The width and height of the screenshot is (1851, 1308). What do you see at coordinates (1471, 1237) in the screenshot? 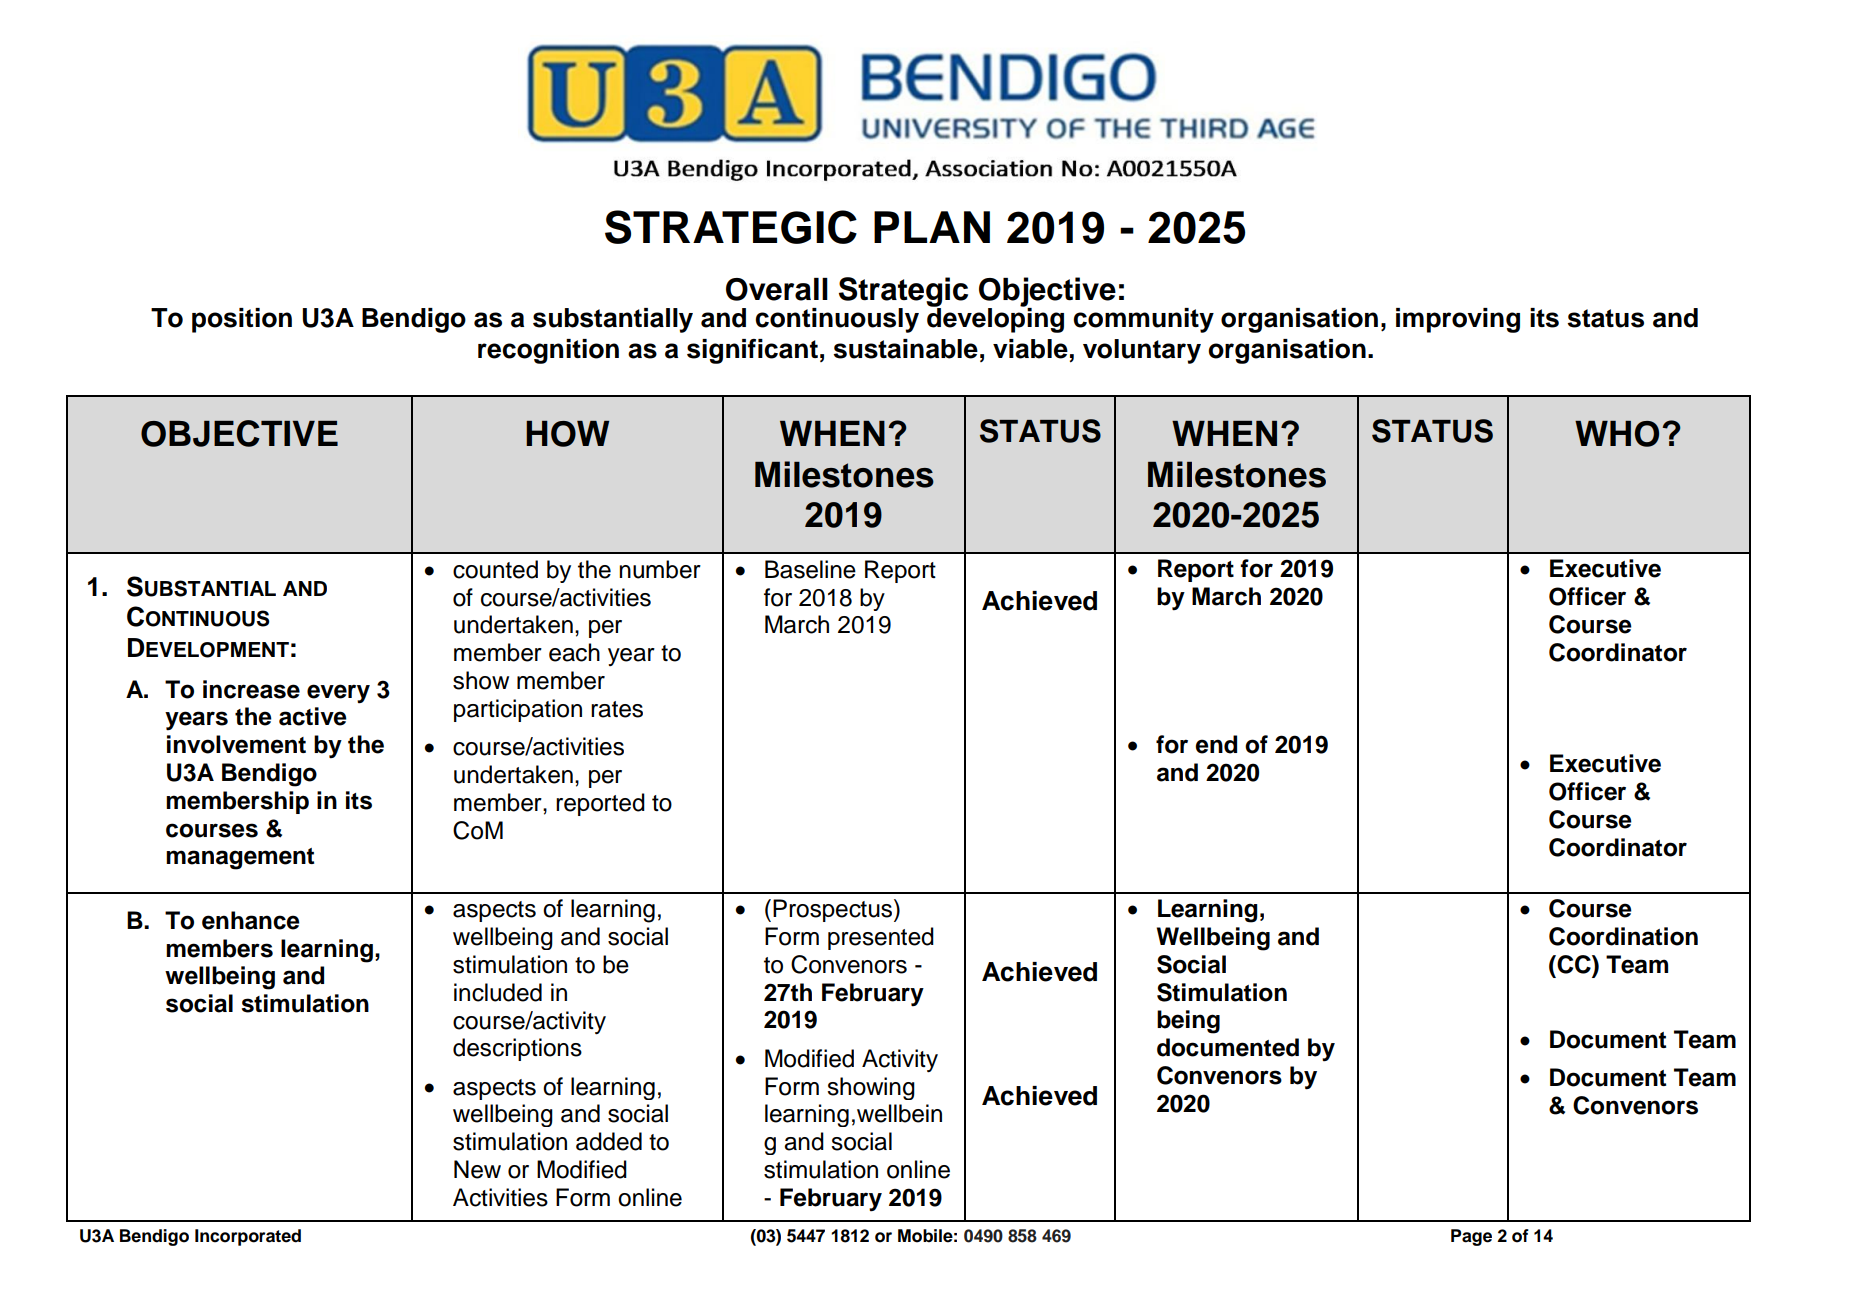
I see `Page` at bounding box center [1471, 1237].
